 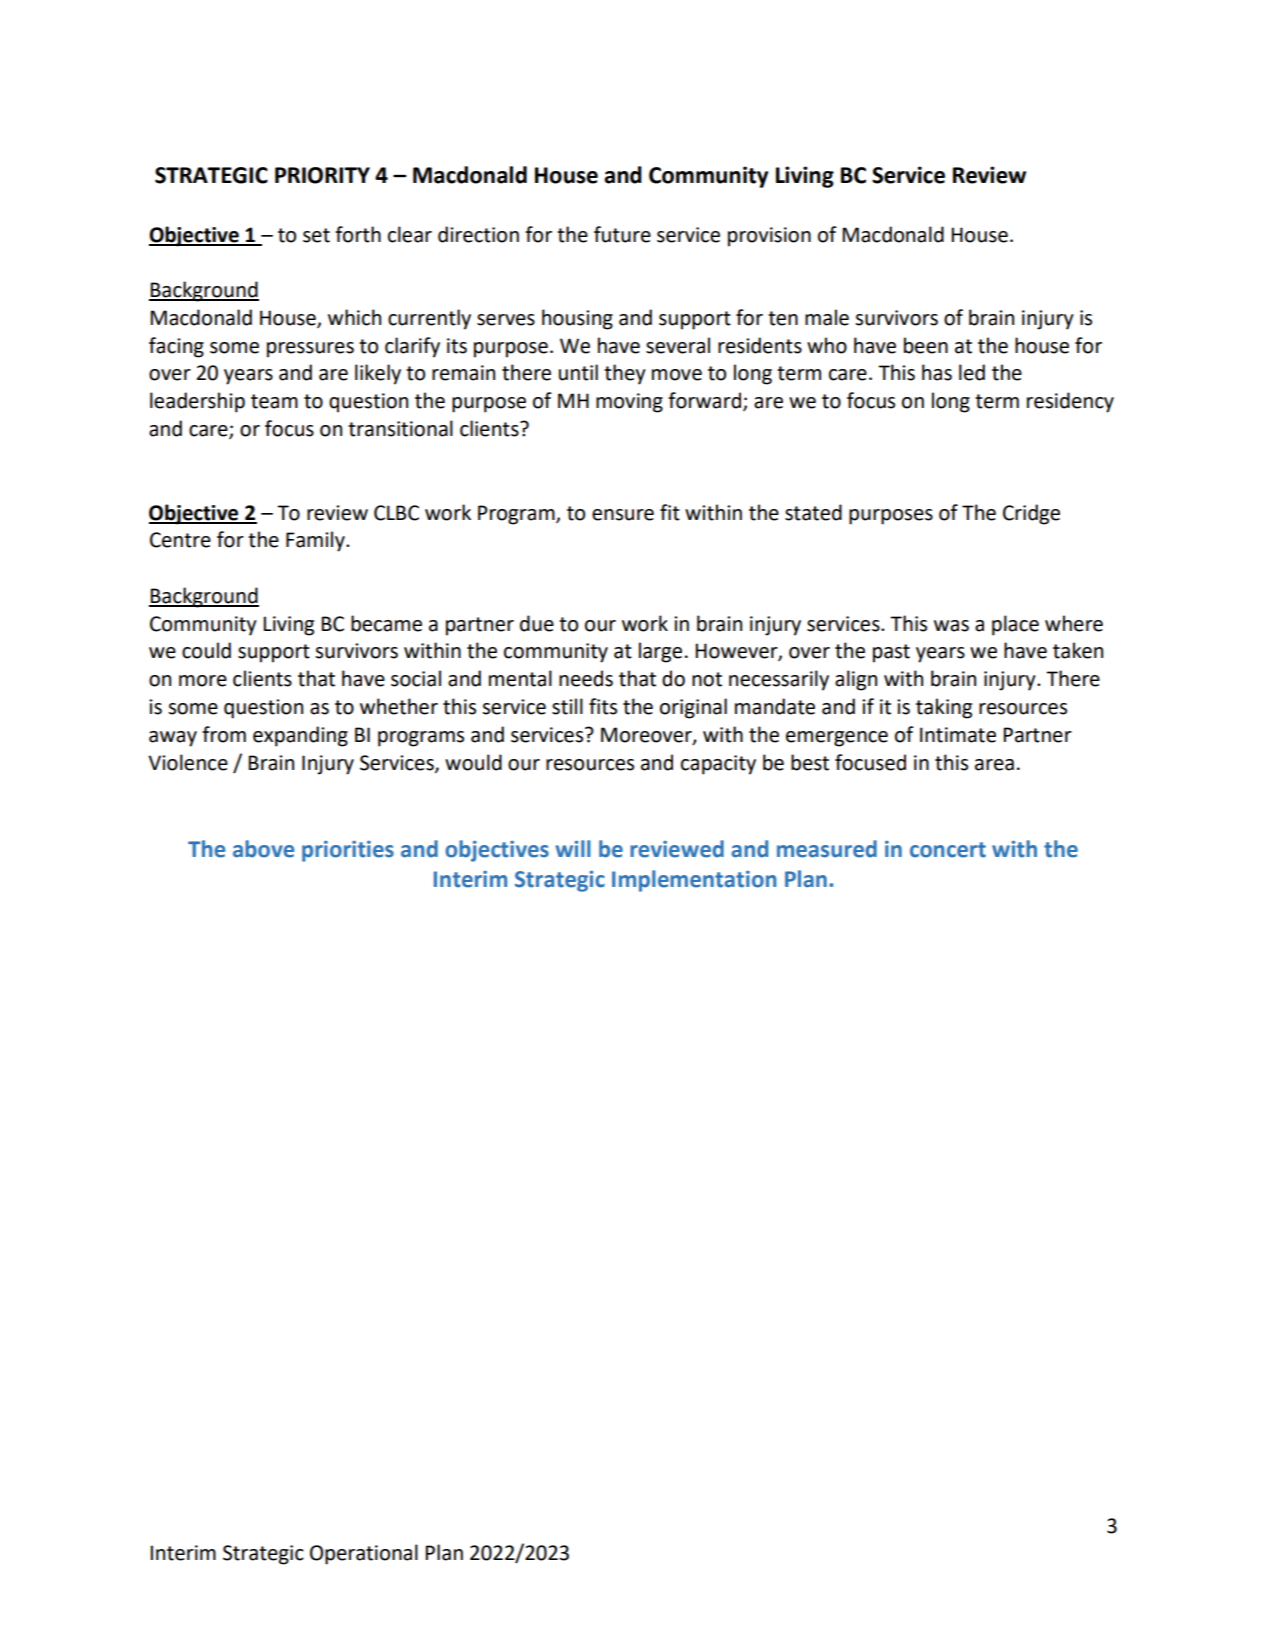 I want to click on will, so click(x=573, y=848).
